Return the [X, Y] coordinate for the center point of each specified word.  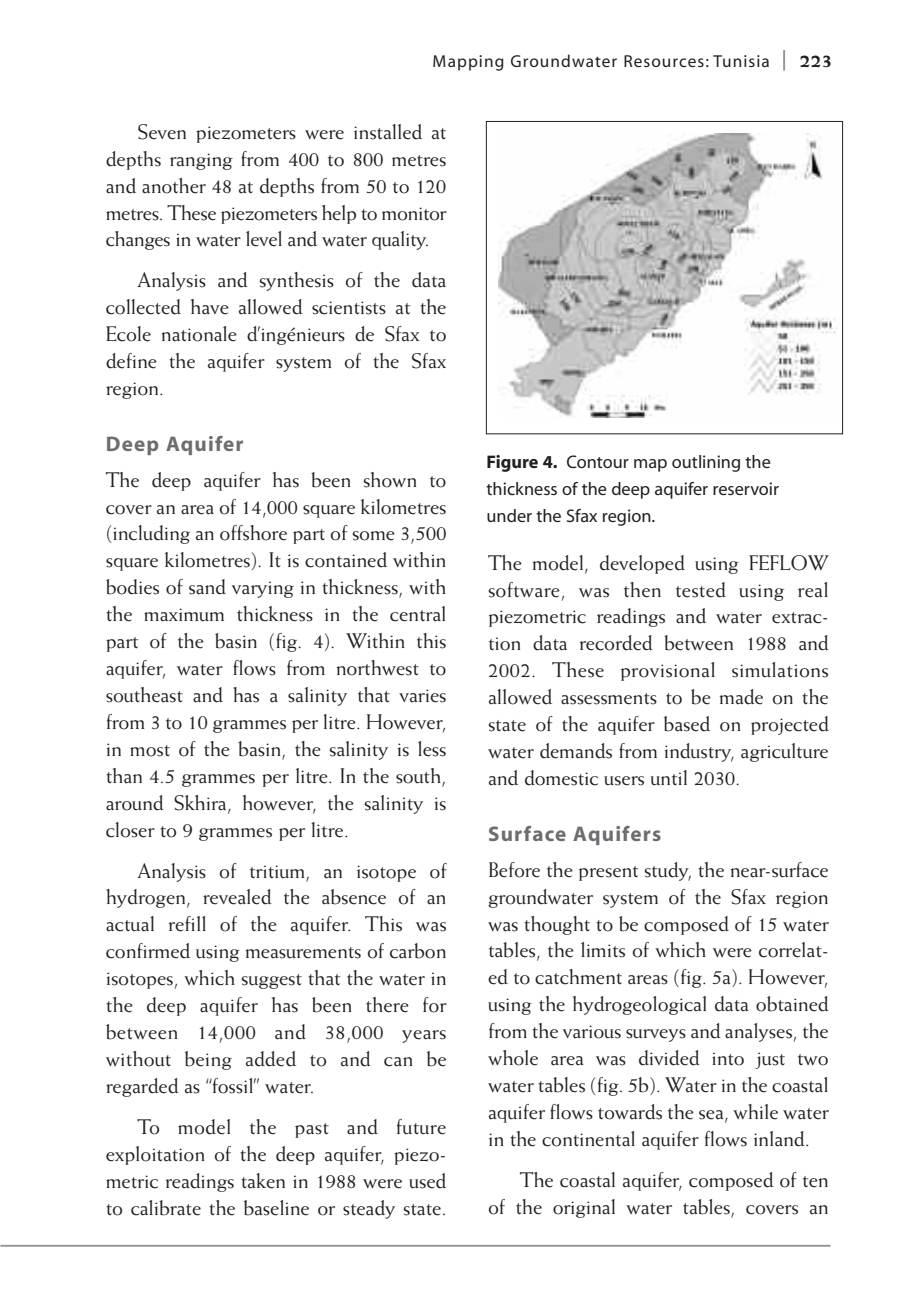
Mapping [468, 63]
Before [514, 870]
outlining [706, 463]
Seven [162, 132]
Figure [512, 463]
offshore [253, 533]
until [669, 778]
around [135, 803]
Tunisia [741, 61]
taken [263, 1181]
